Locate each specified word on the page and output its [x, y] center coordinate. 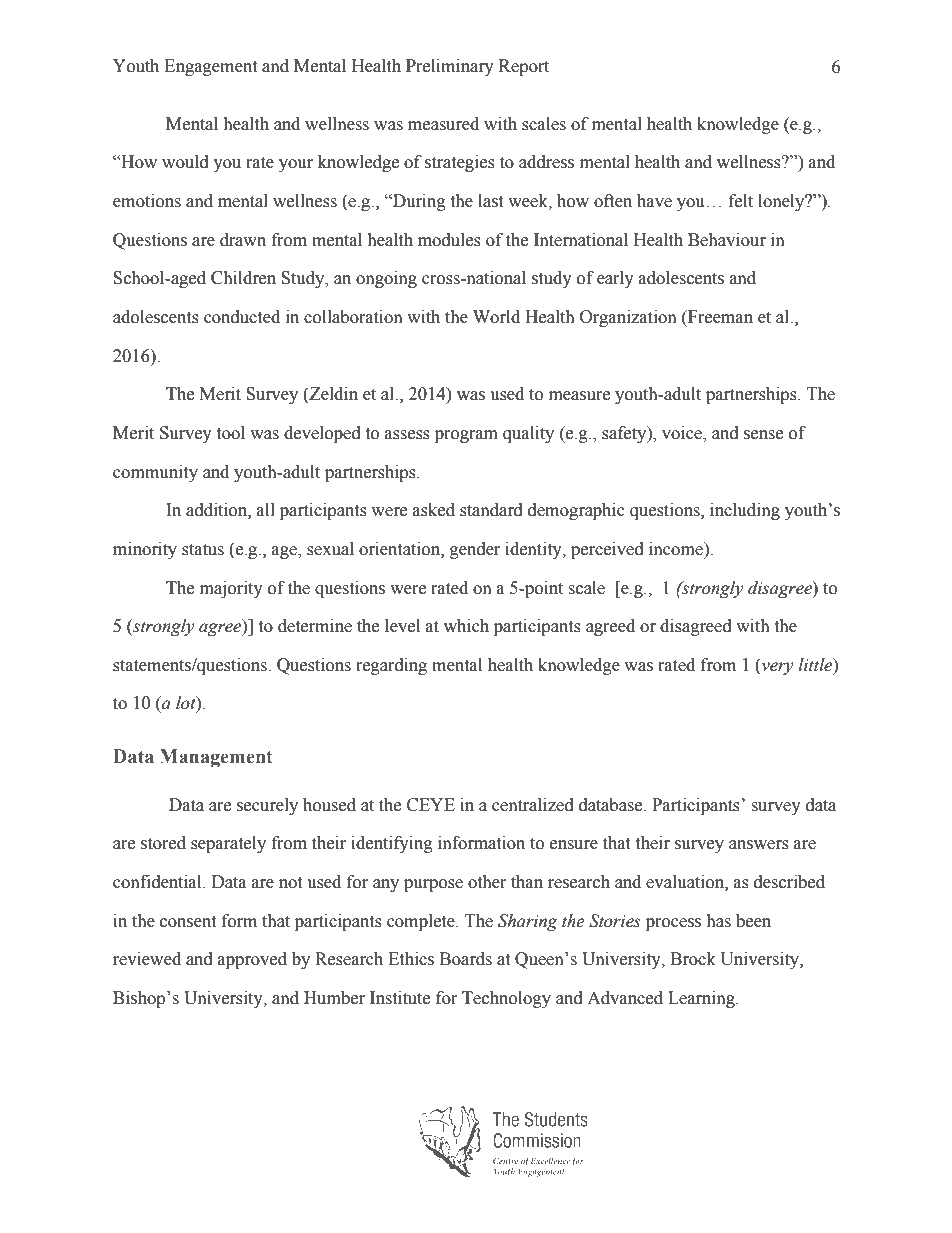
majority [231, 589]
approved [252, 960]
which [466, 626]
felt [741, 201]
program [466, 436]
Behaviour [727, 240]
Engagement [210, 67]
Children [243, 278]
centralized [533, 805]
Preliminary [450, 67]
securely [267, 806]
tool [230, 433]
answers [759, 845]
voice [683, 434]
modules [449, 240]
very [776, 668]
